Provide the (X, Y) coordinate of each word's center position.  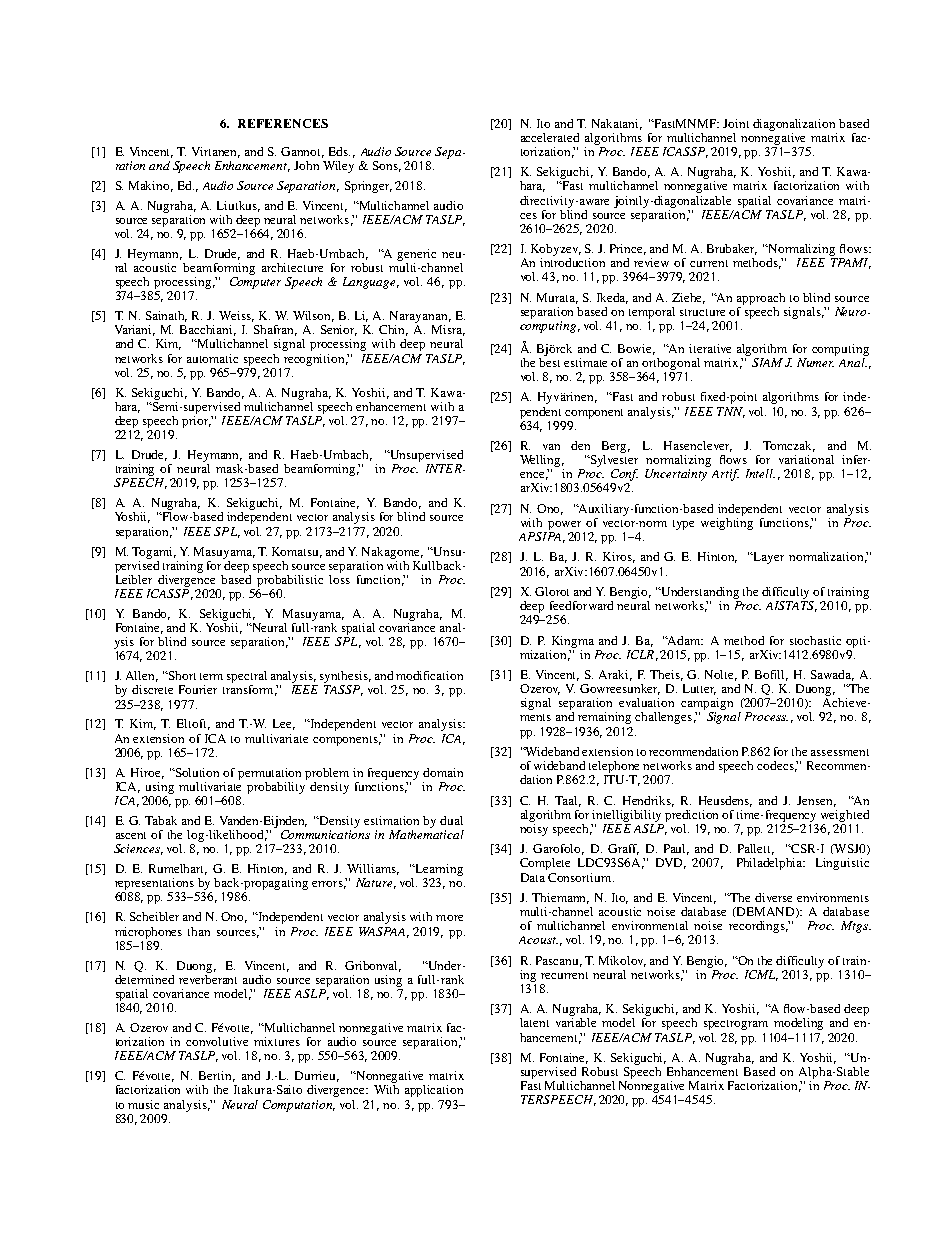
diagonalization (794, 125)
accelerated (550, 137)
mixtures (277, 1041)
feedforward (581, 605)
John (306, 165)
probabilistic (290, 579)
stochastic (815, 640)
